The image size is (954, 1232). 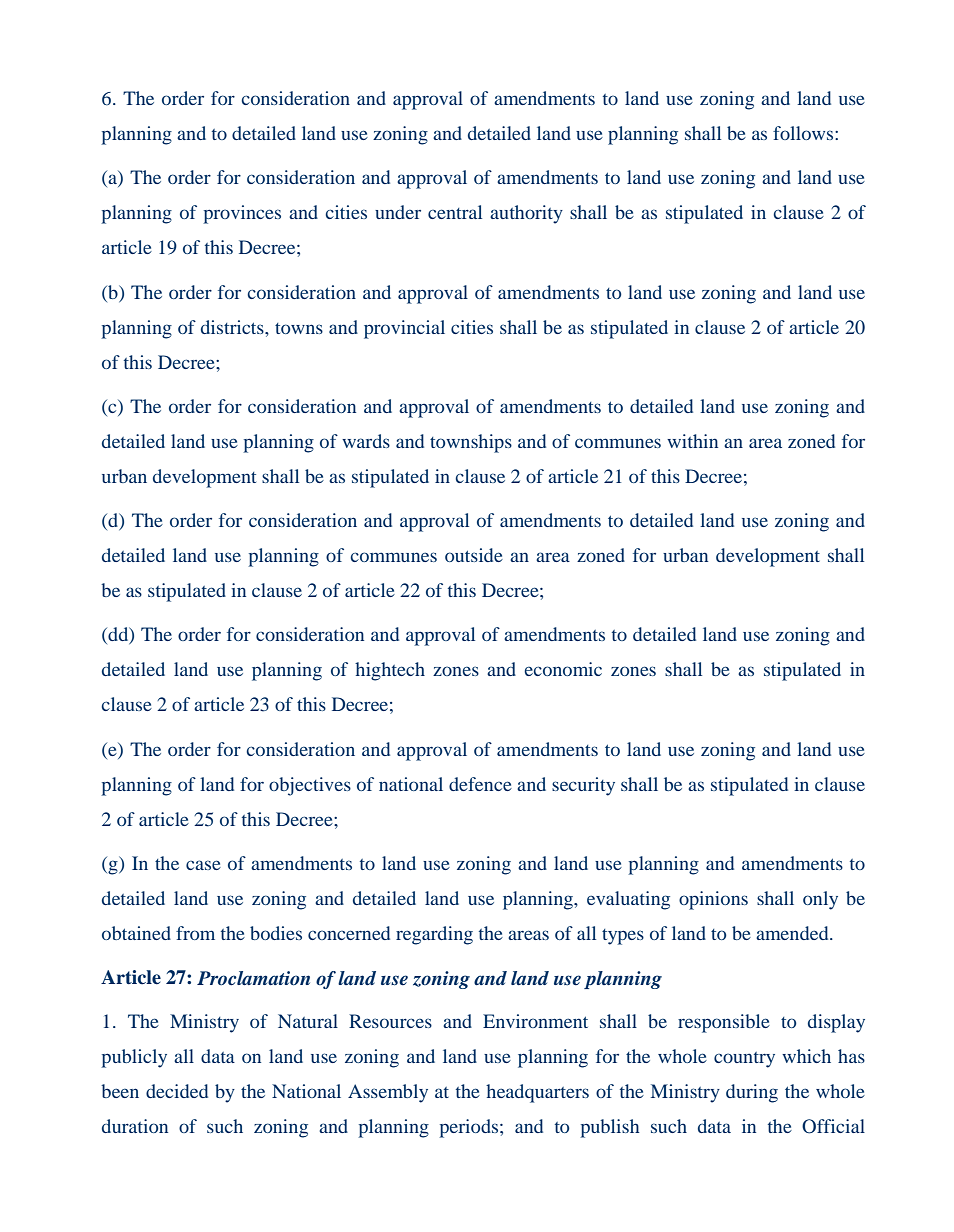 I want to click on outside, so click(x=474, y=555).
